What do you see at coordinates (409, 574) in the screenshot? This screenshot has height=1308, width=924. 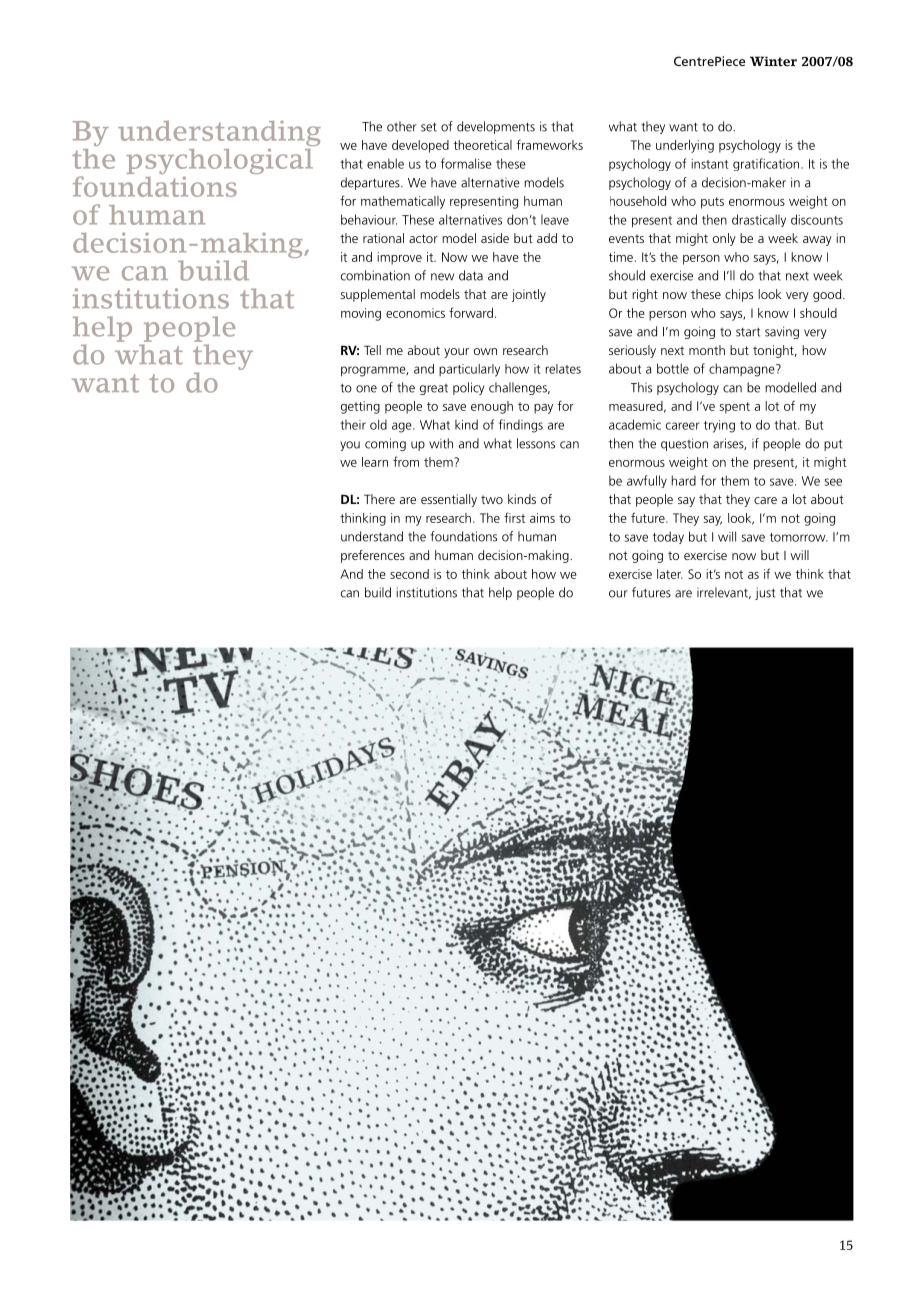 I see `second` at bounding box center [409, 574].
